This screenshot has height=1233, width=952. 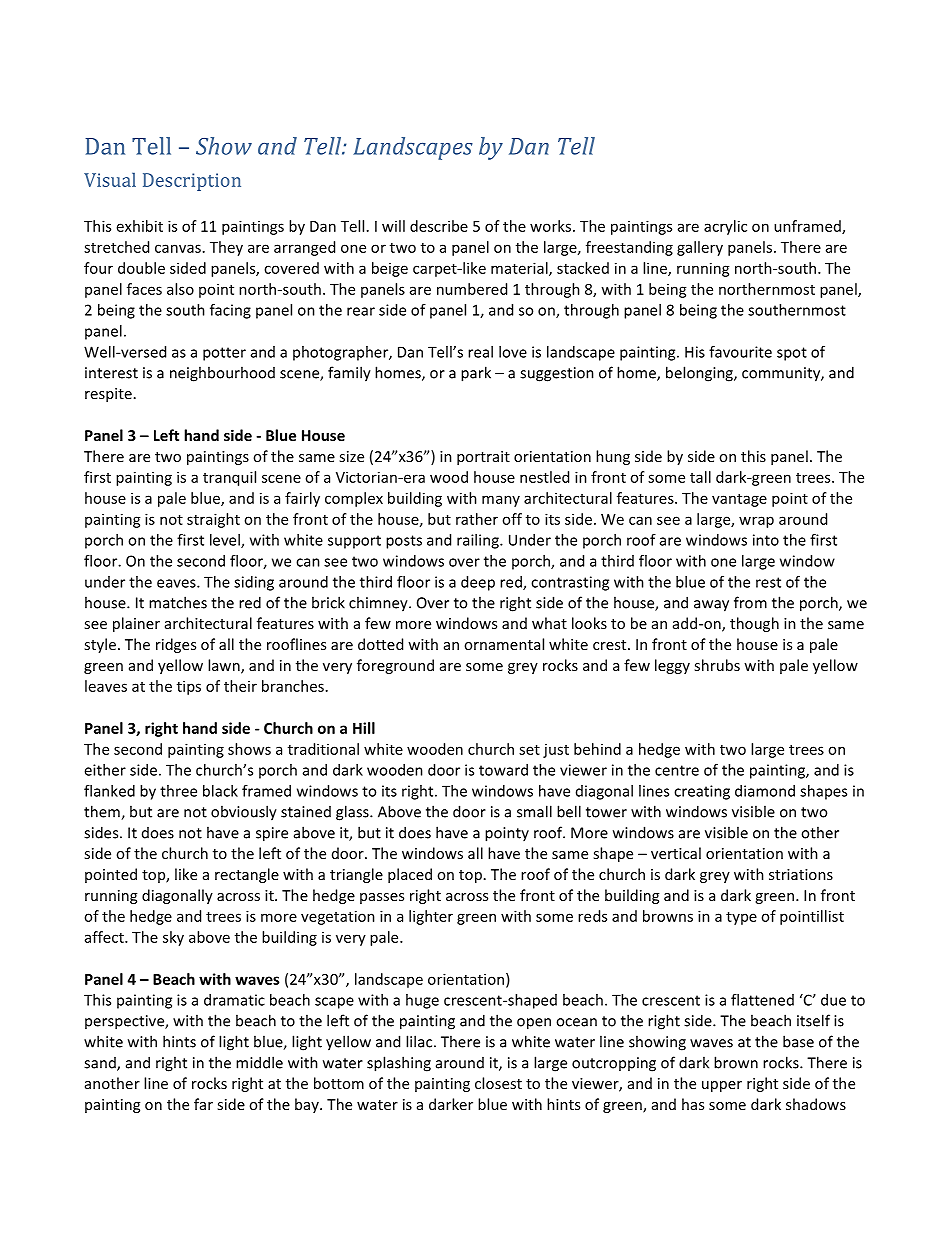 What do you see at coordinates (410, 875) in the screenshot?
I see `placed` at bounding box center [410, 875].
